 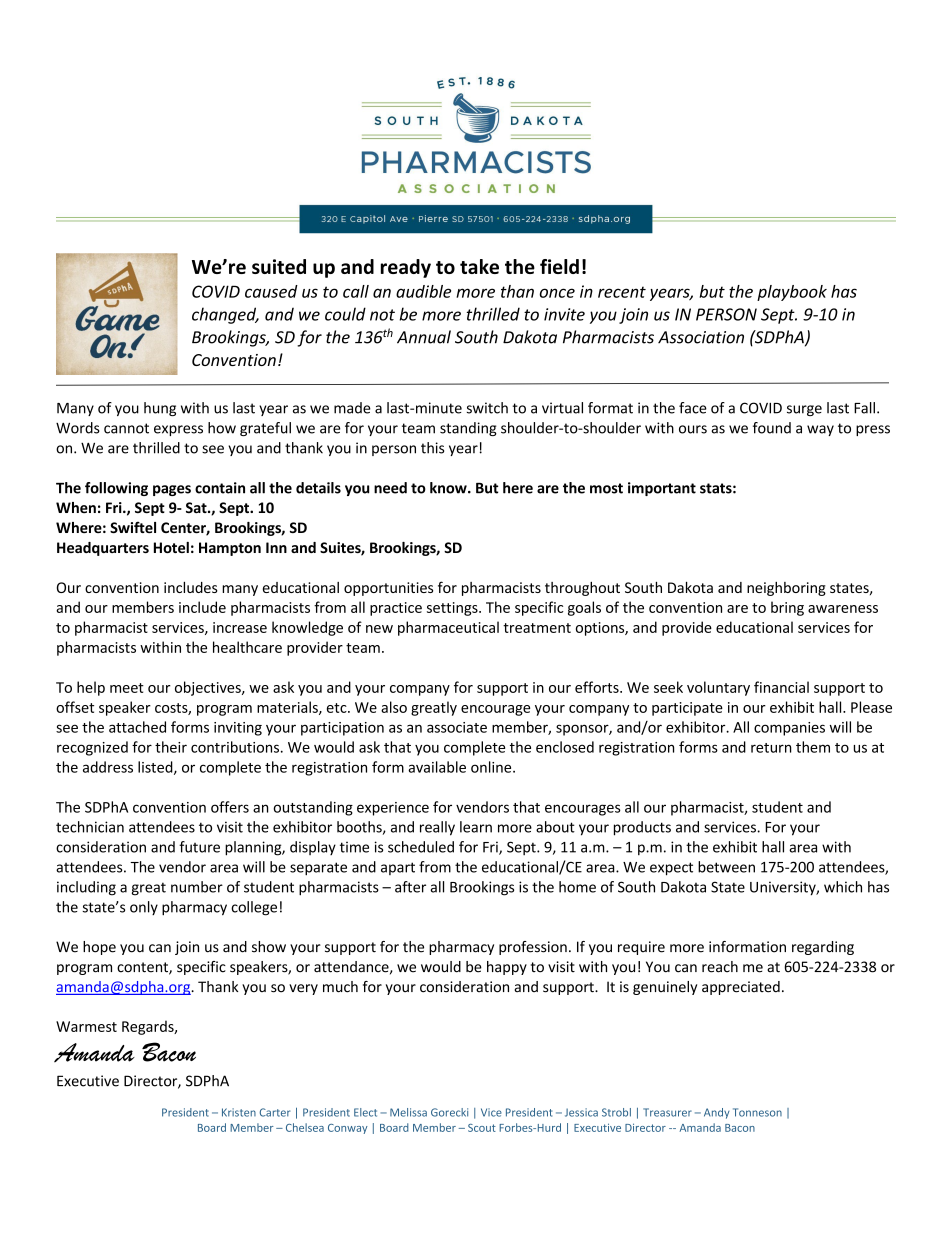 What do you see at coordinates (225, 315) in the document?
I see `changed` at bounding box center [225, 315].
